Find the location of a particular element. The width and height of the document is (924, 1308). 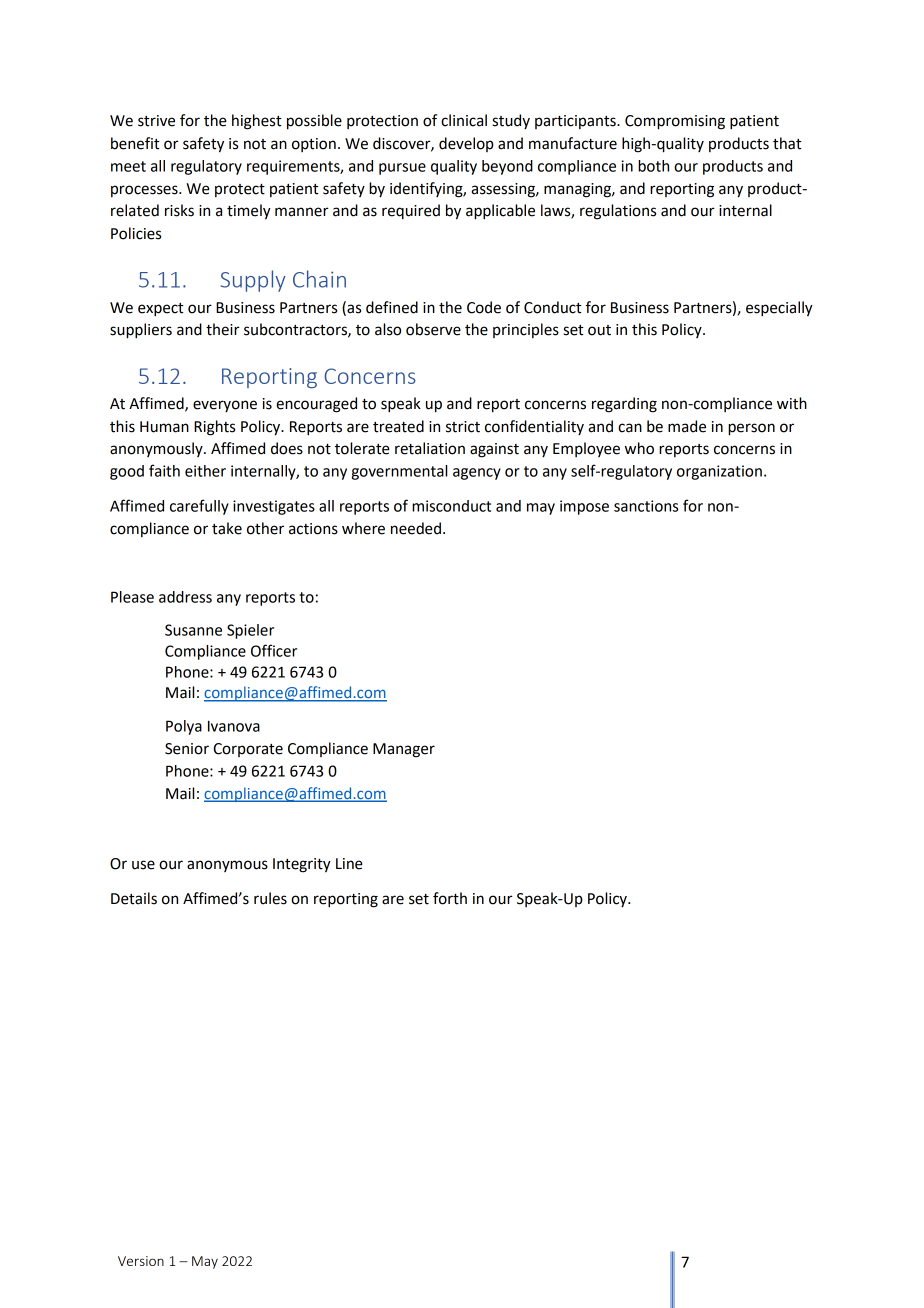

strive is located at coordinates (156, 121).
